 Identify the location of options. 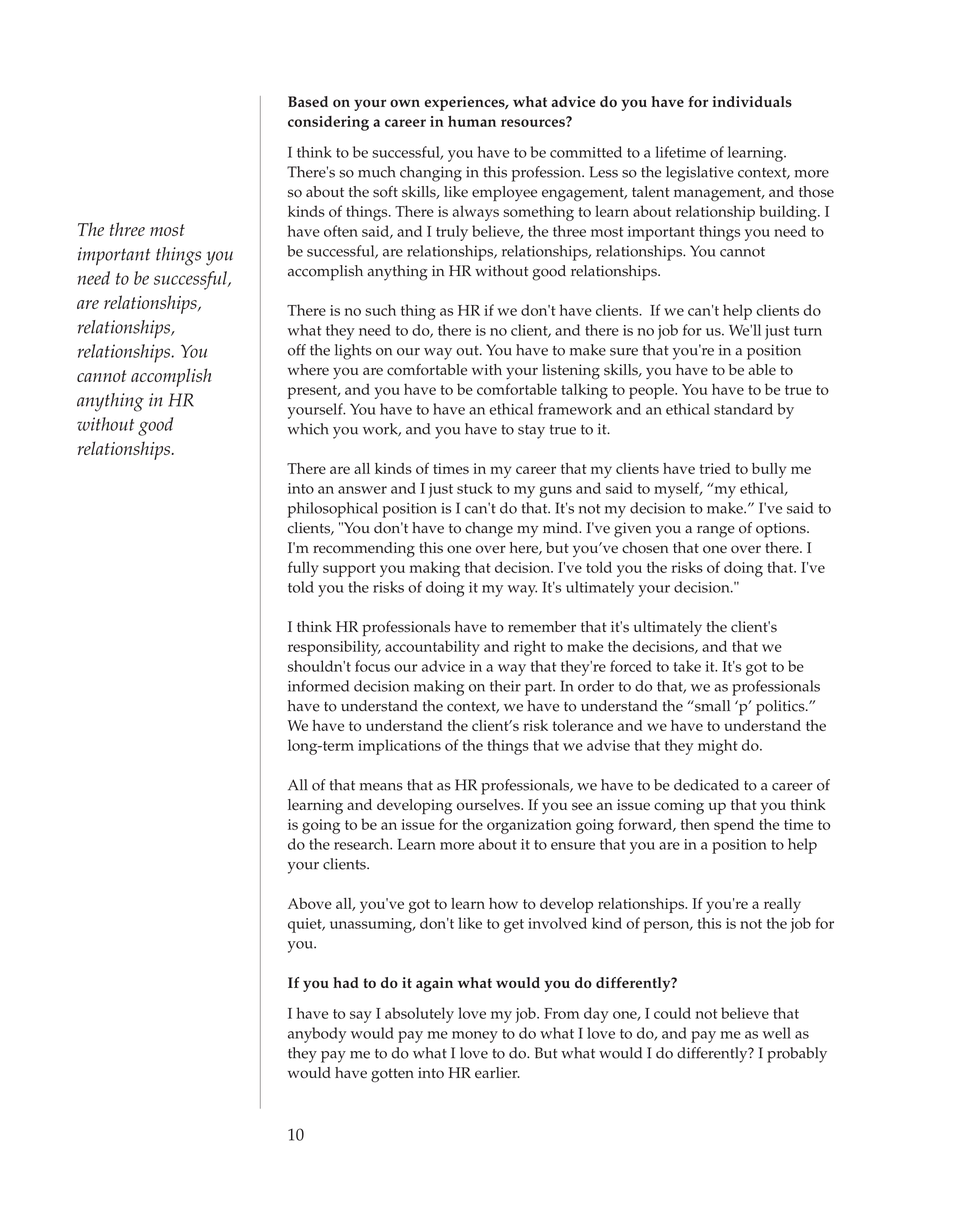
(782, 530).
